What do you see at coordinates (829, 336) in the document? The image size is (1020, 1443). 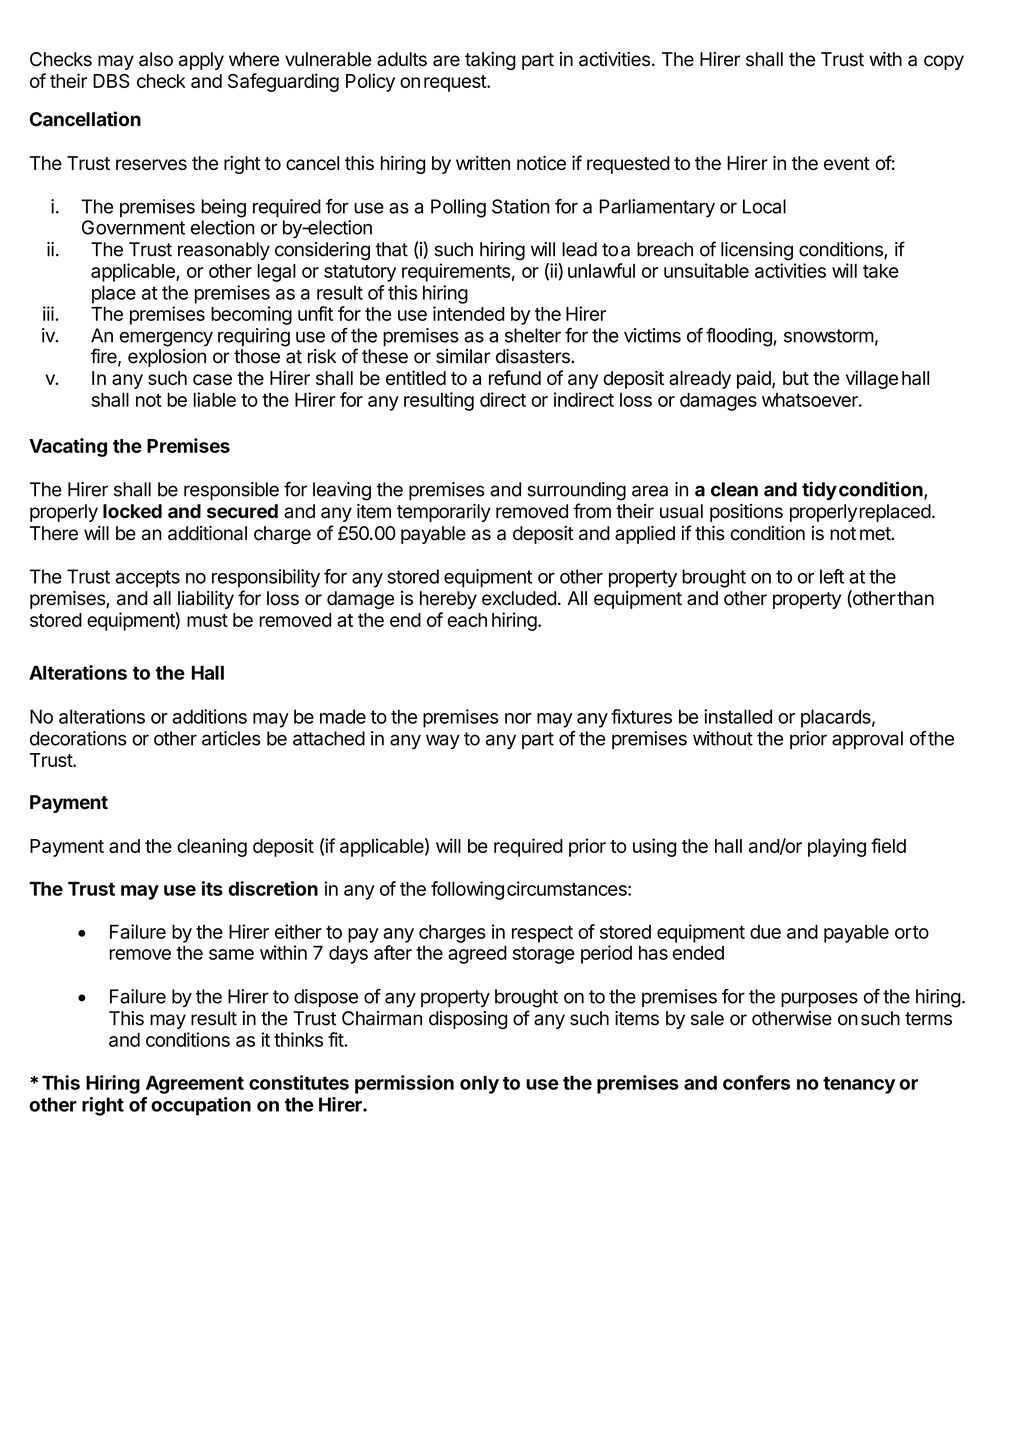 I see `snowstorm` at bounding box center [829, 336].
